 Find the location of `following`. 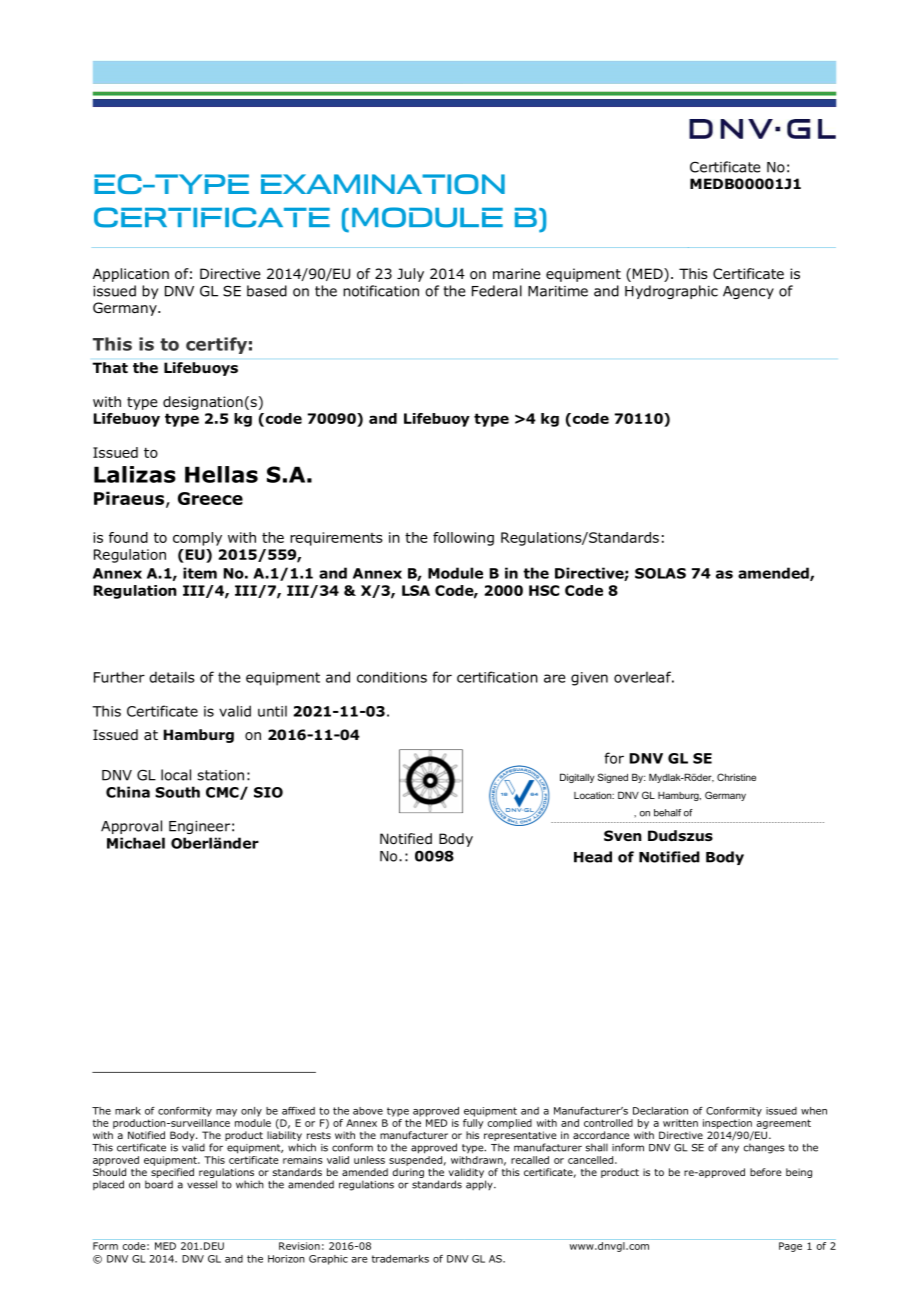

following is located at coordinates (463, 539).
